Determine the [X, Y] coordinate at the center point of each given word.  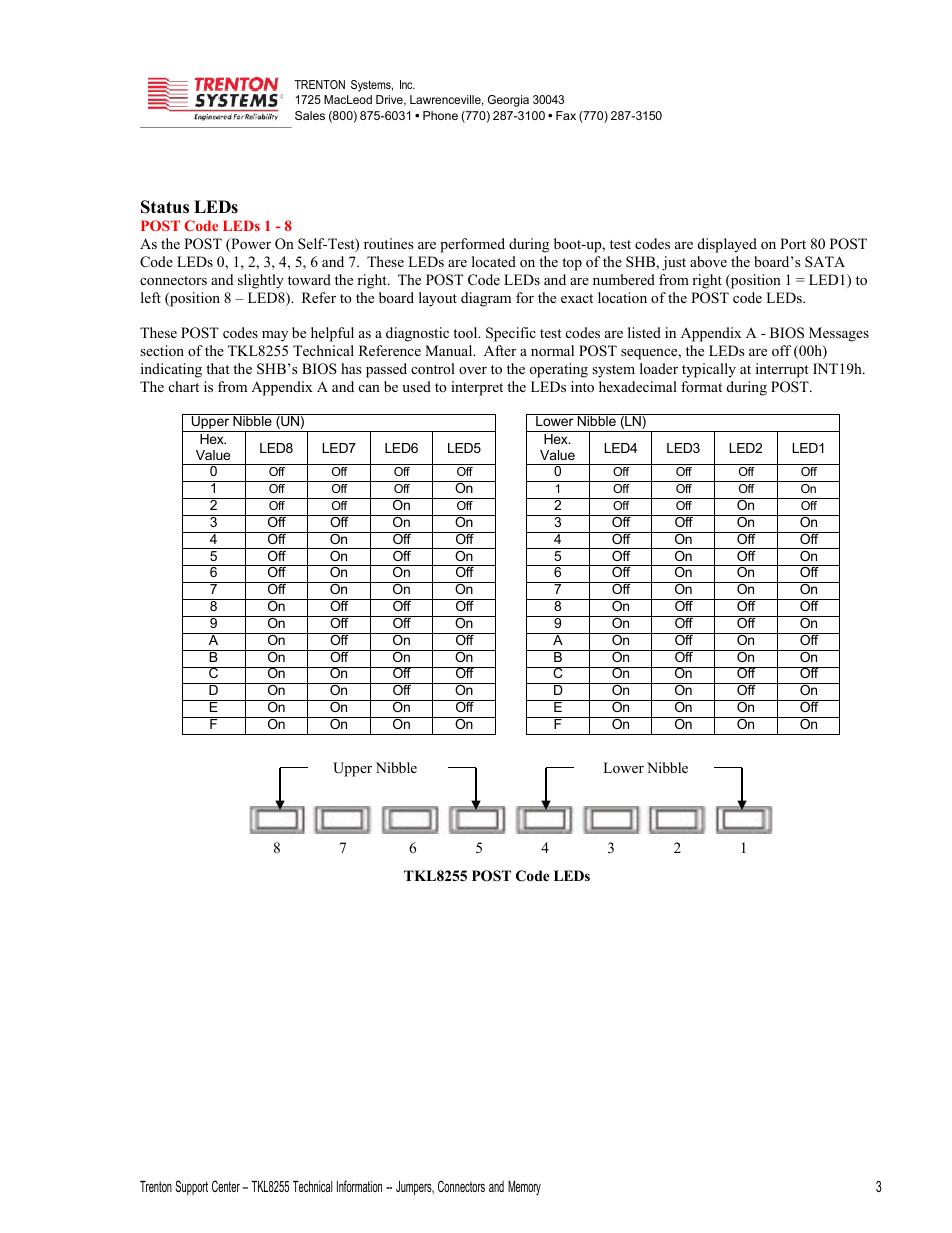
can [369, 388]
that [218, 368]
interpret [477, 388]
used [416, 386]
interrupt [782, 370]
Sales [310, 115]
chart [184, 386]
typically [709, 370]
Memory [524, 1188]
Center [226, 1186]
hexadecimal [638, 386]
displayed [727, 245]
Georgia [508, 101]
